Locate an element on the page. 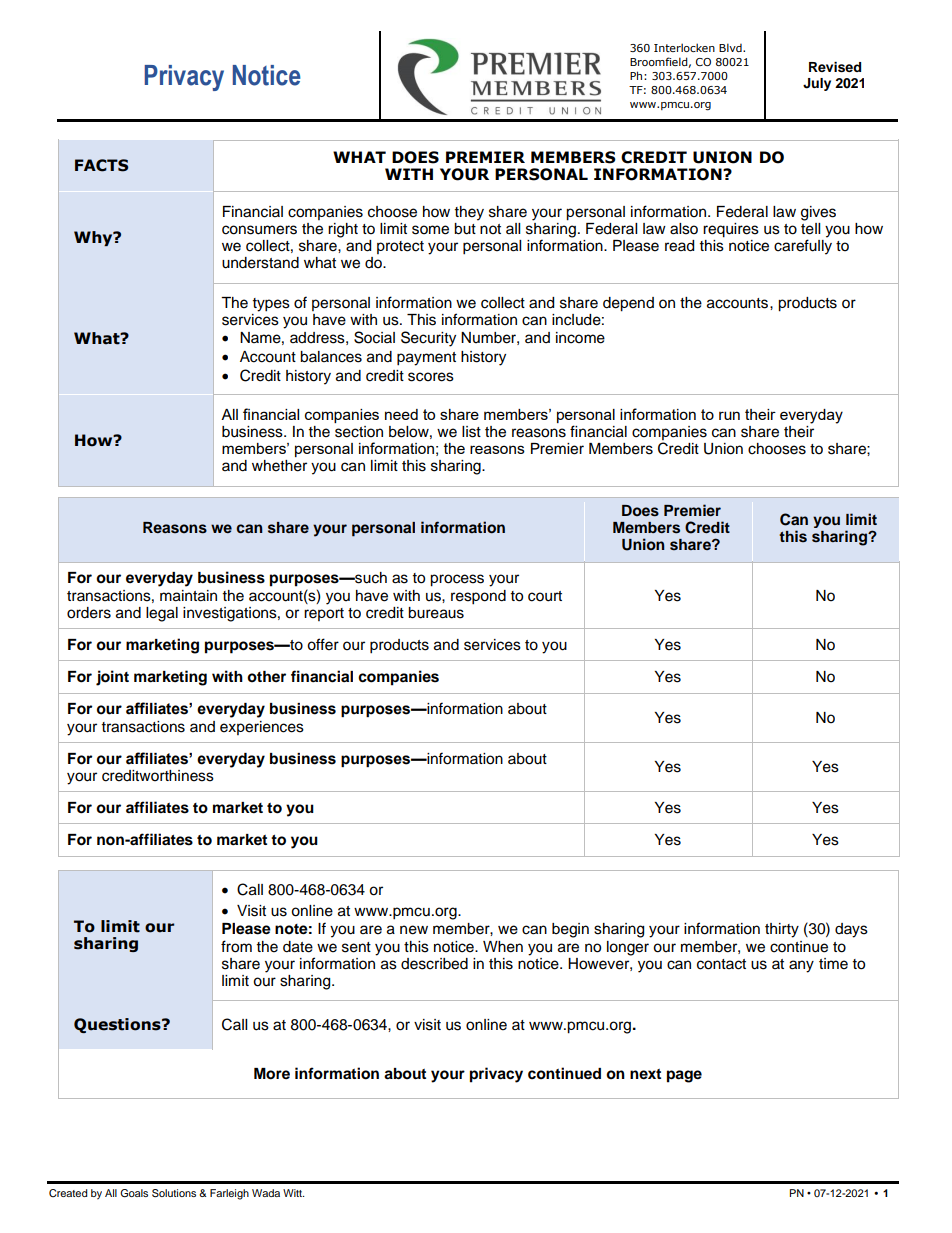 Image resolution: width=952 pixels, height=1233 pixels. run is located at coordinates (729, 415).
